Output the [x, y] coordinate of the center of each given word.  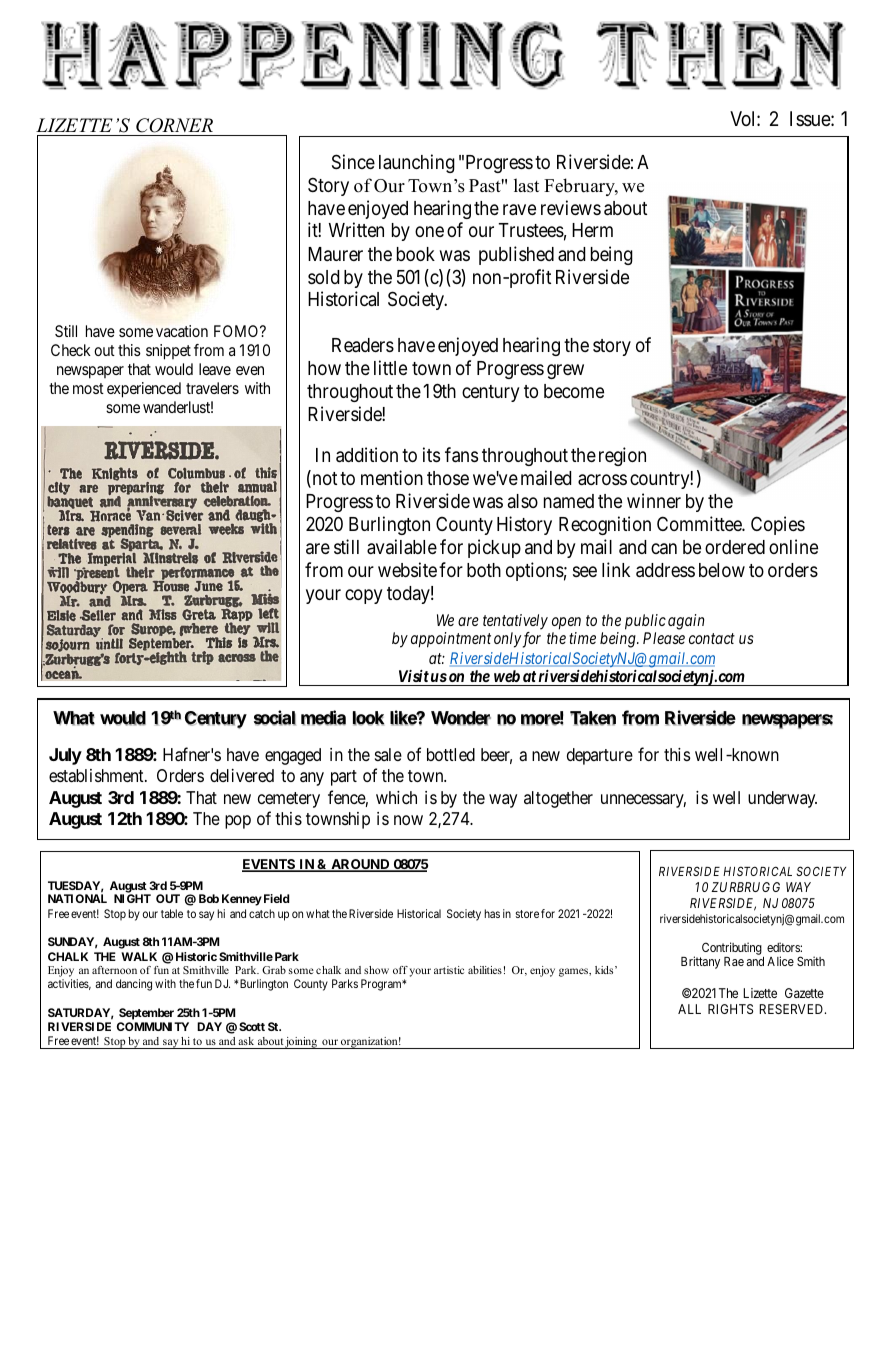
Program [382, 985]
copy [364, 596]
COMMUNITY [153, 1026]
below [722, 570]
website [407, 569]
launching [417, 163]
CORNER [175, 127]
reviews [571, 207]
